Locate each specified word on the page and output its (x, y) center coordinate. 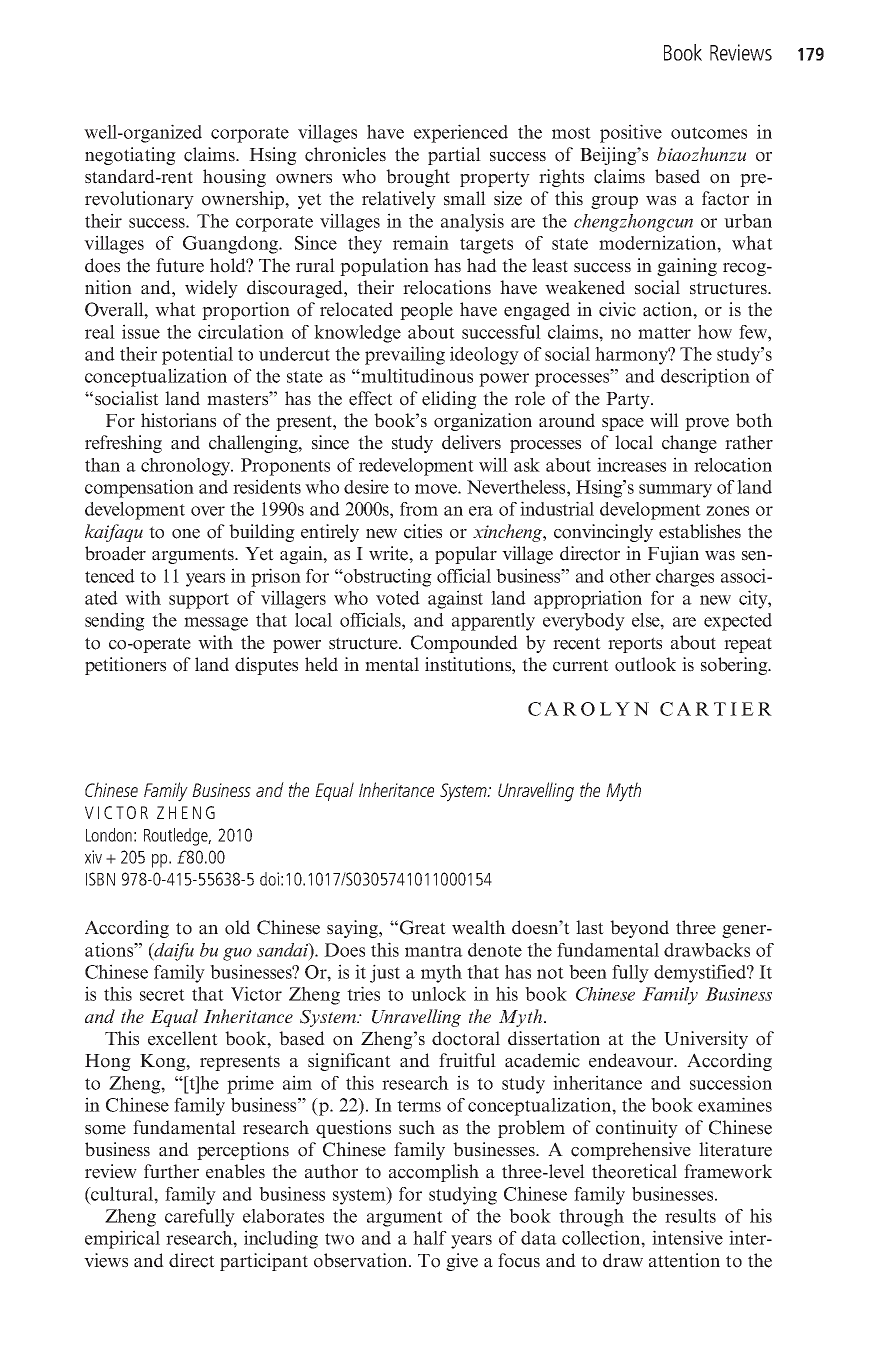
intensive (687, 1237)
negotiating (130, 156)
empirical (122, 1239)
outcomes (709, 133)
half (430, 1238)
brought (418, 178)
